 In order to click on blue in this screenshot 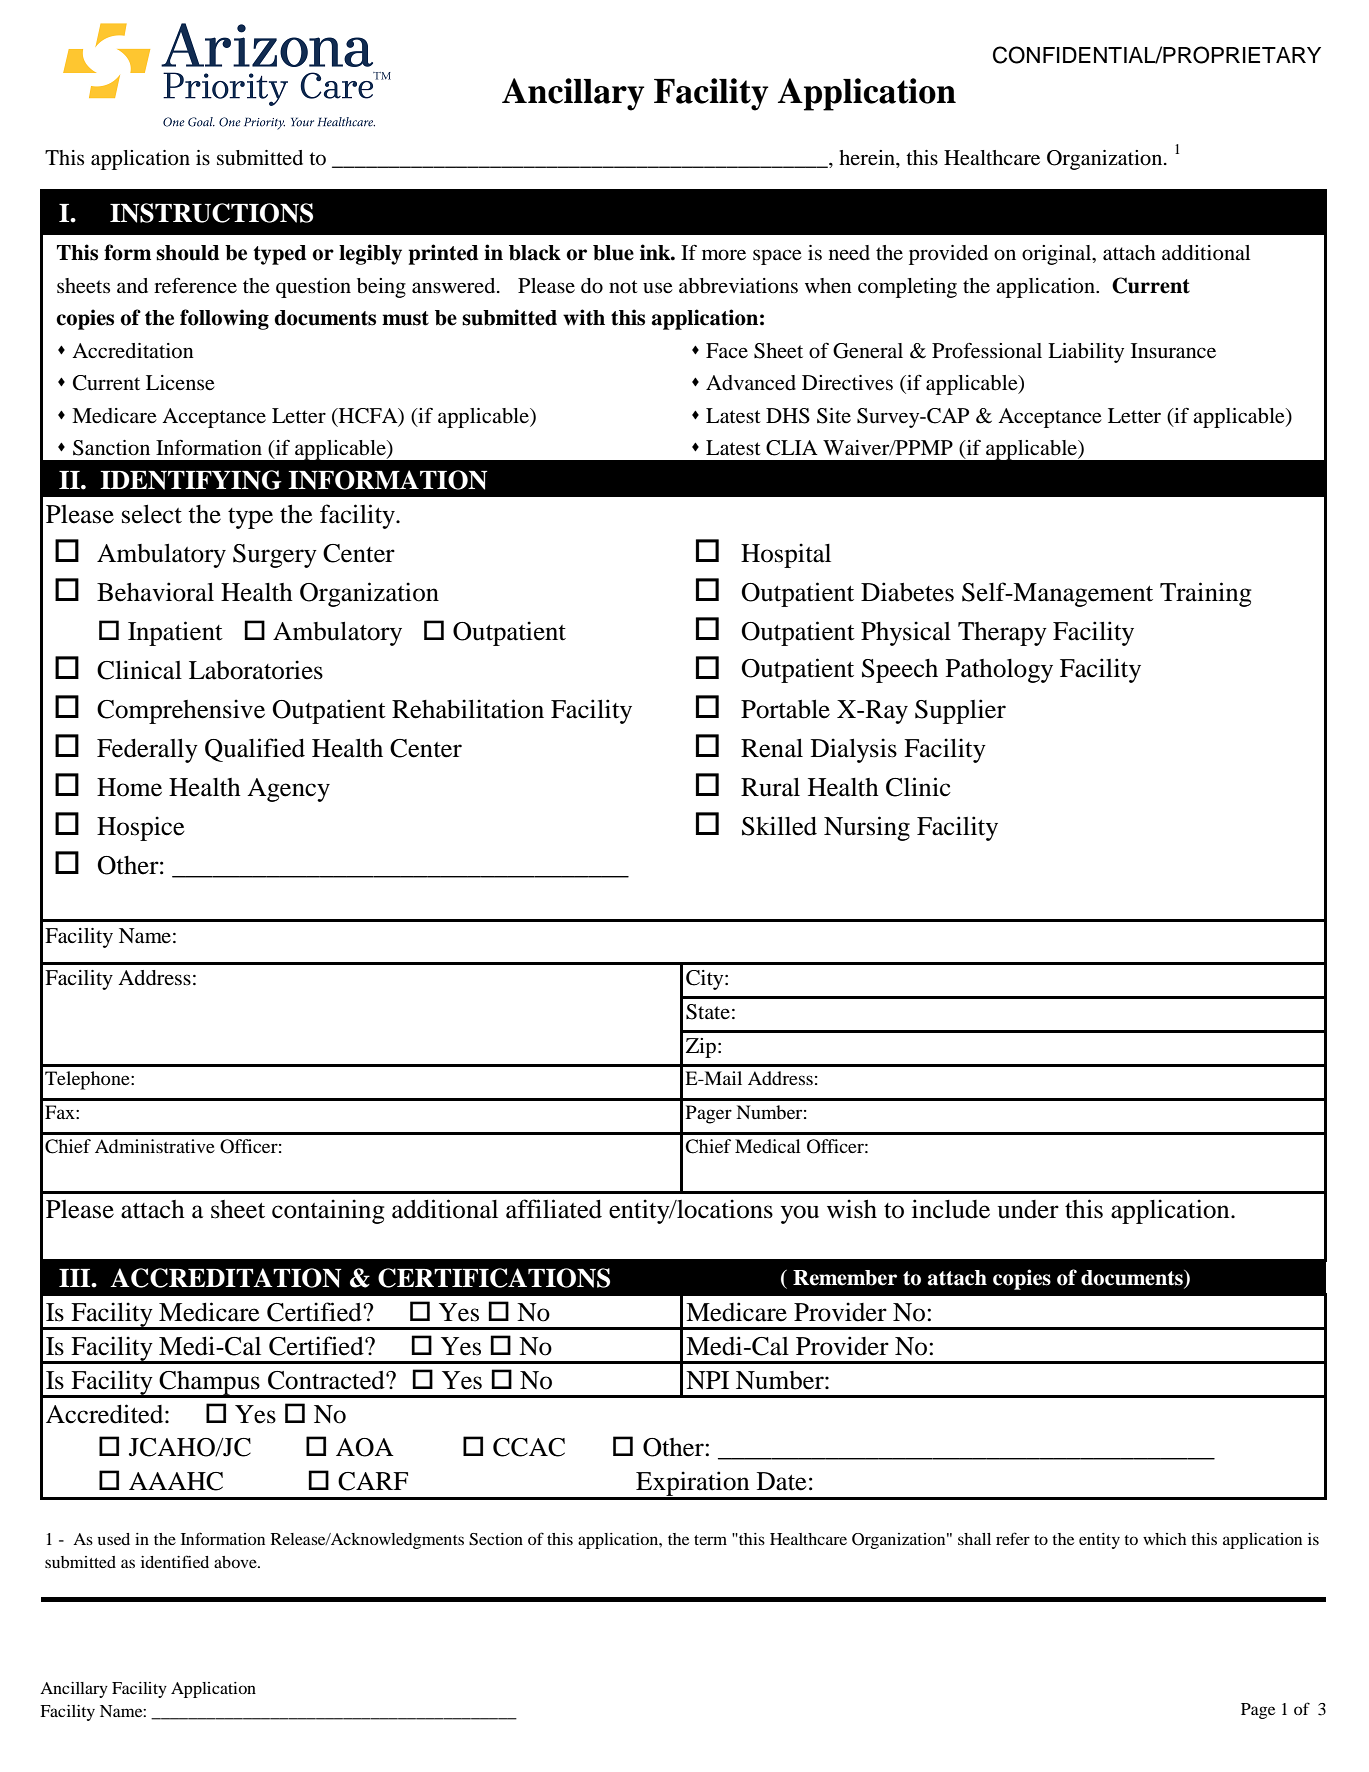, I will do `click(613, 253)`.
